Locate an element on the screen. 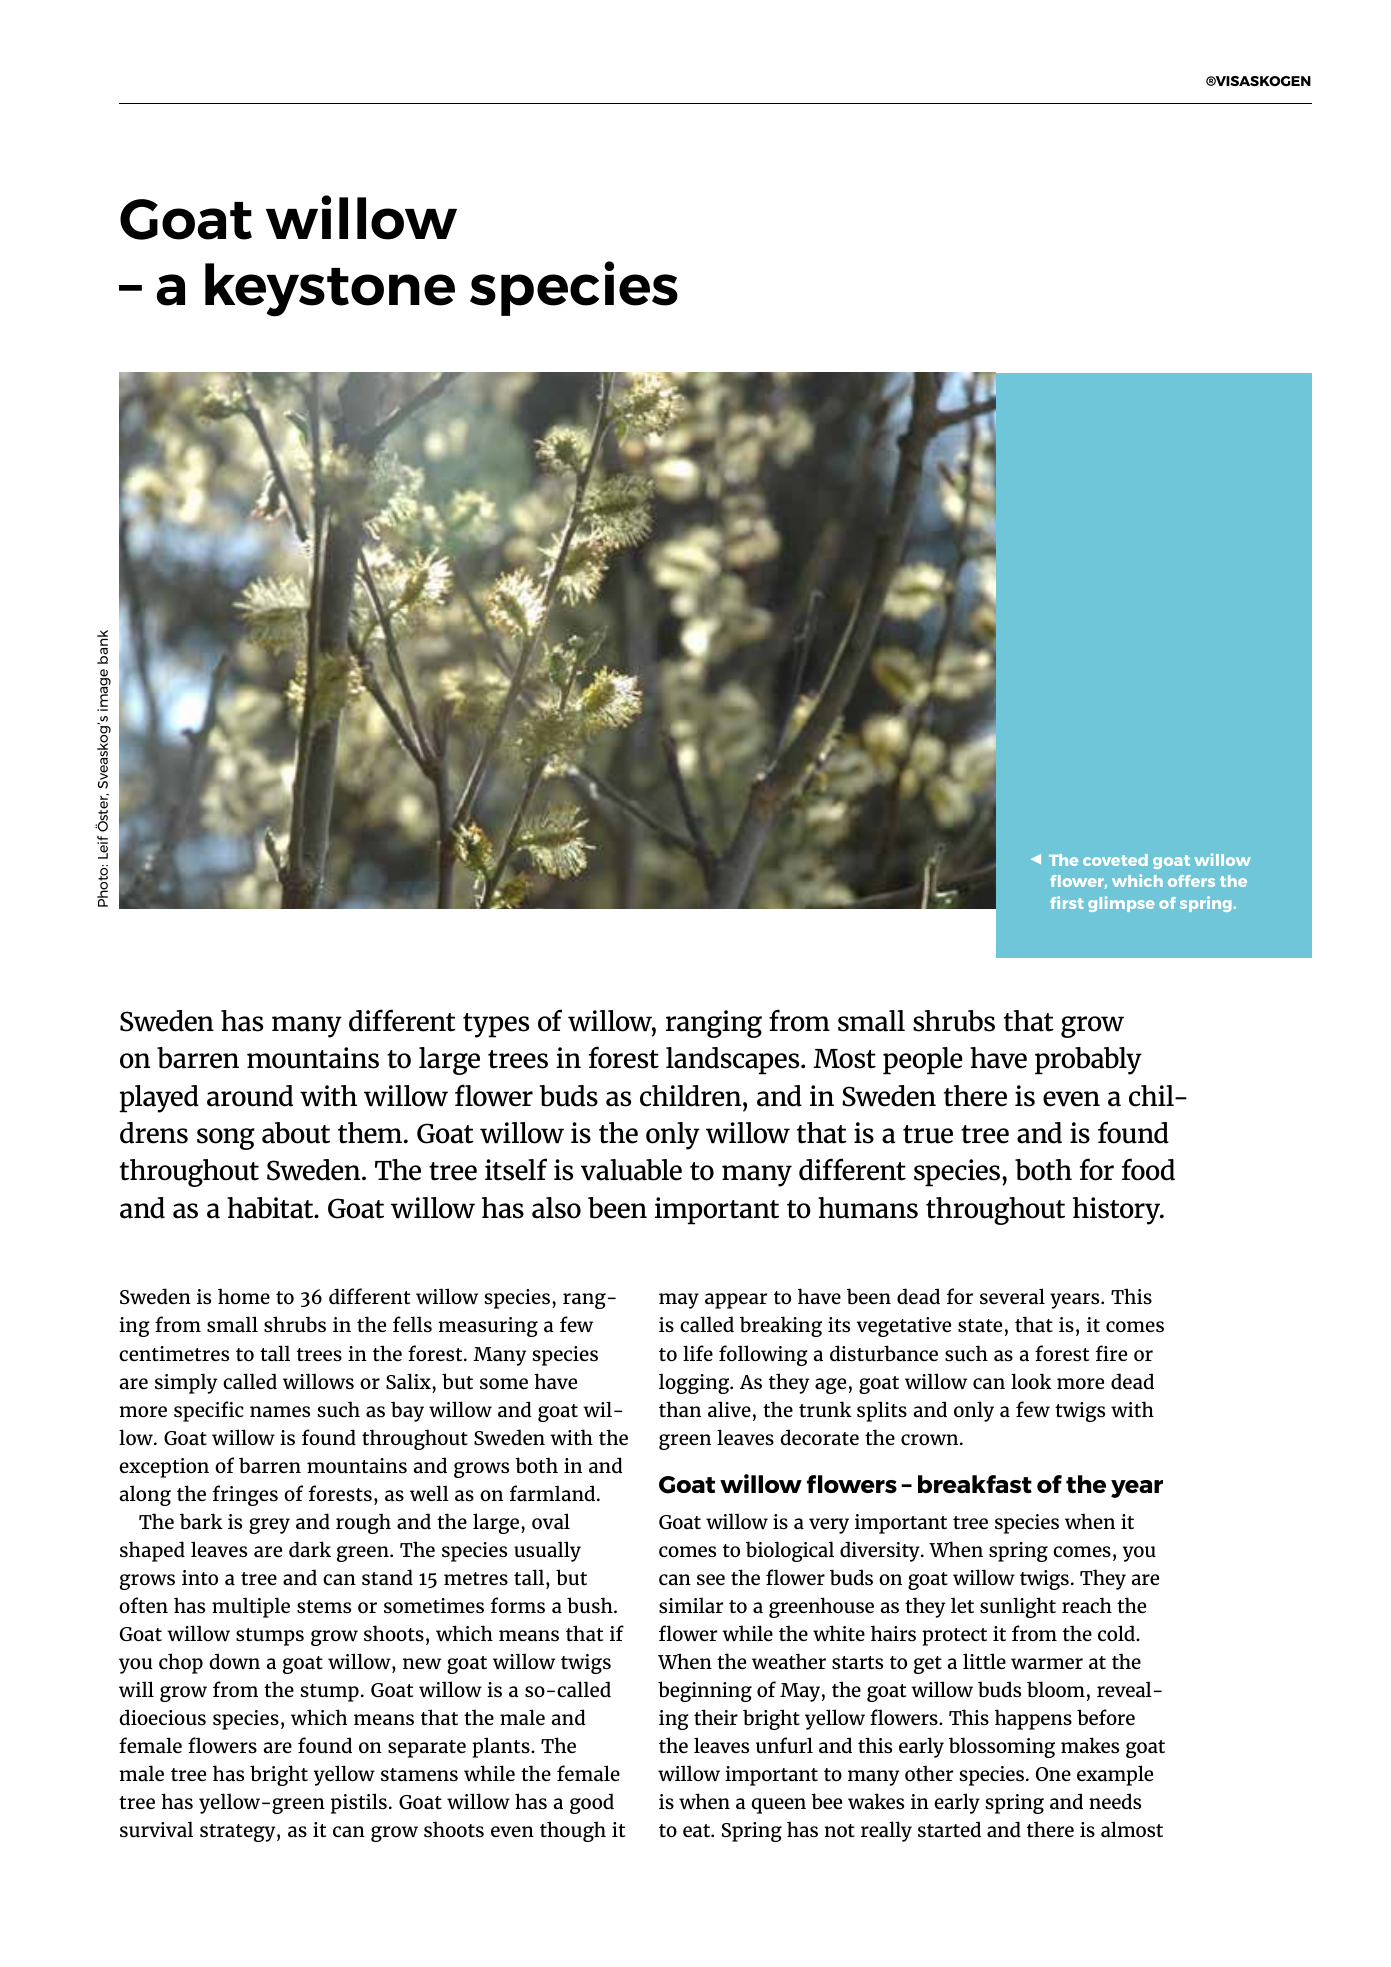 Image resolution: width=1391 pixels, height=1967 pixels. landscapes is located at coordinates (734, 1061).
